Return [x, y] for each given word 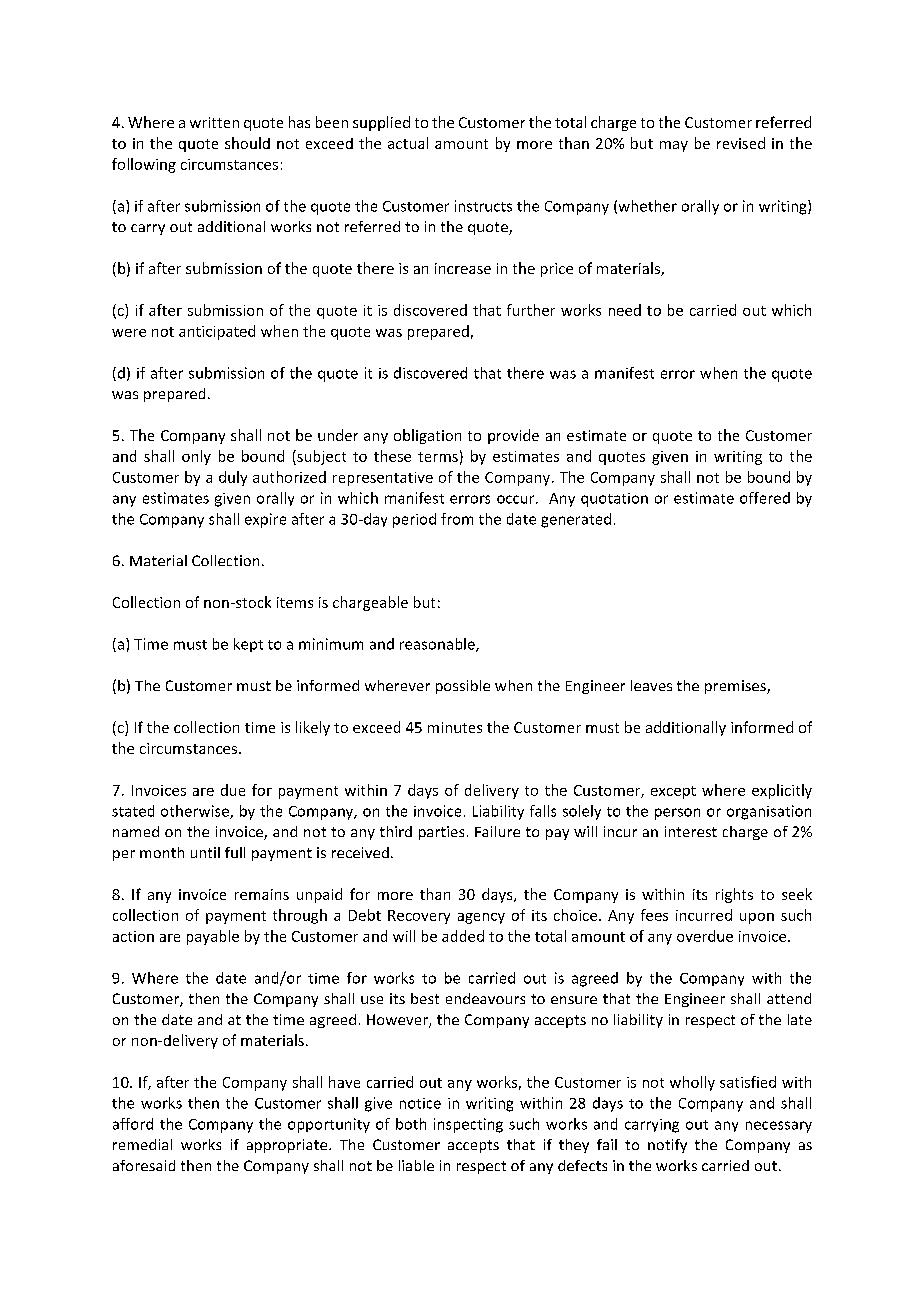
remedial [142, 1144]
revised [741, 143]
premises [736, 687]
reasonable [438, 645]
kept [248, 645]
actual [408, 143]
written [214, 122]
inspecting [468, 1125]
